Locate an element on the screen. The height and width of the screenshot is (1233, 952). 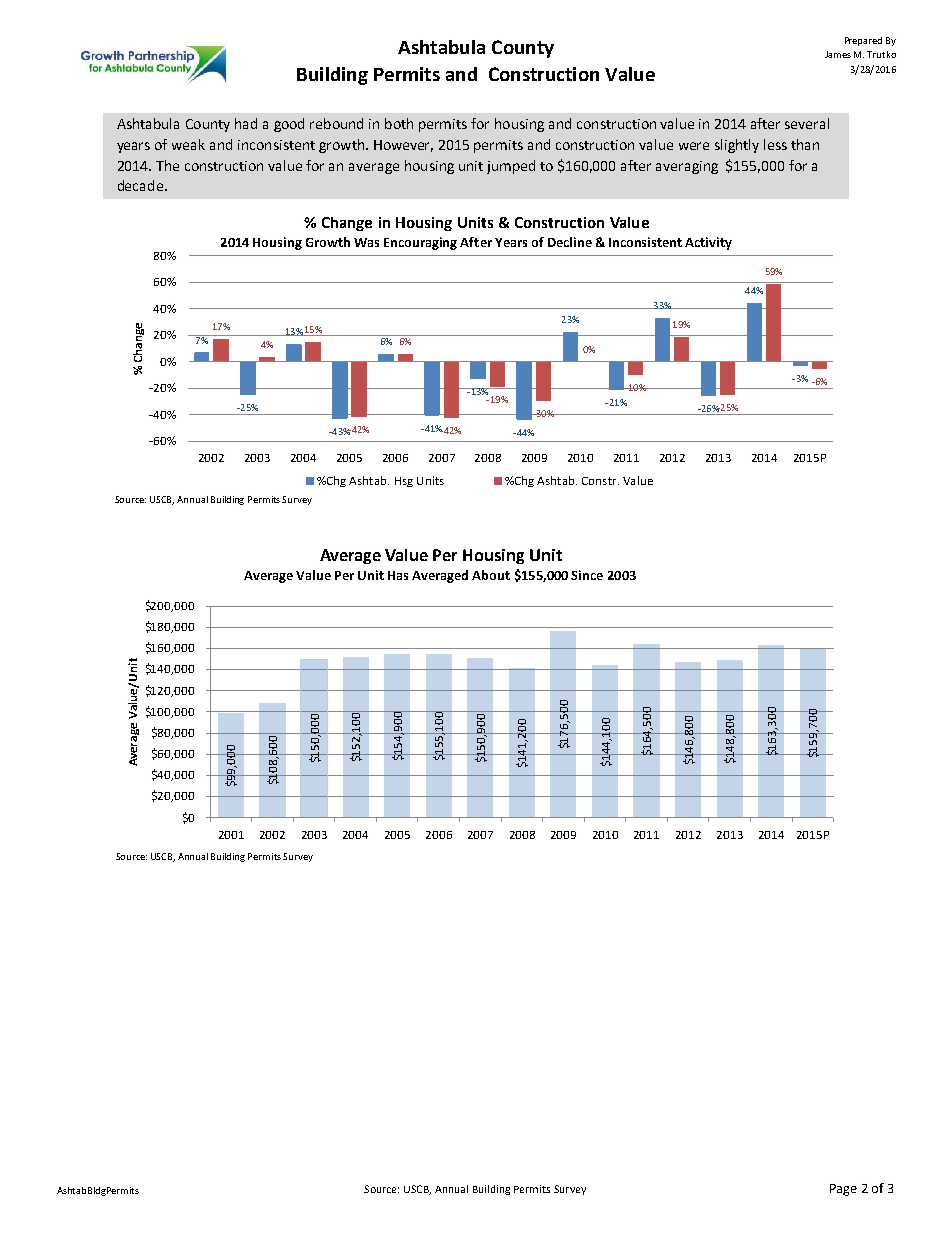
jumped is located at coordinates (511, 167).
